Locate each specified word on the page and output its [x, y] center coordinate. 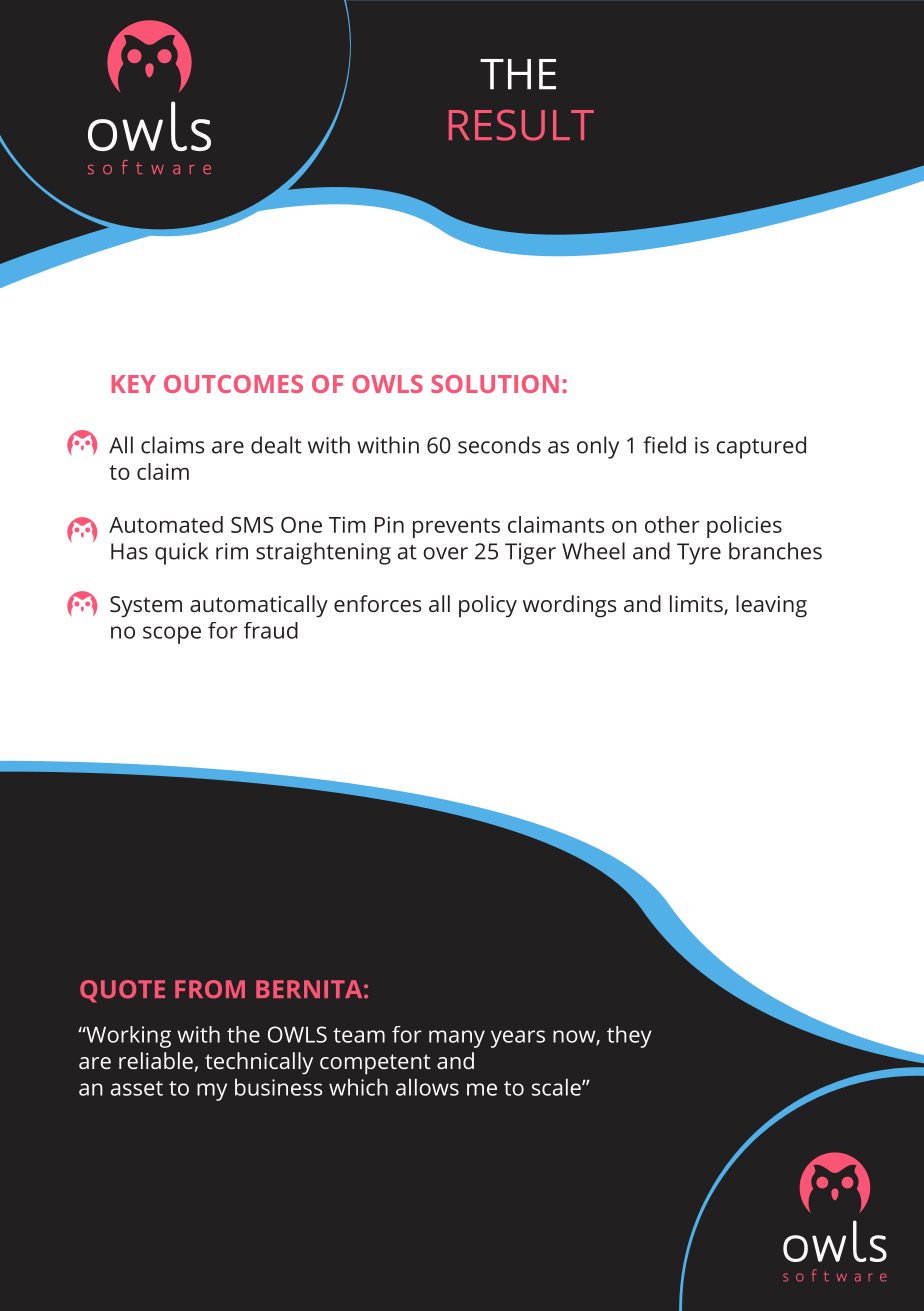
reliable [156, 1060]
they [629, 1037]
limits [697, 605]
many [457, 1039]
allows [427, 1087]
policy [488, 606]
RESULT [521, 125]
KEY [133, 384]
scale [557, 1087]
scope [172, 635]
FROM [210, 989]
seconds [499, 445]
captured [761, 447]
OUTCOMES [233, 384]
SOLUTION [495, 384]
